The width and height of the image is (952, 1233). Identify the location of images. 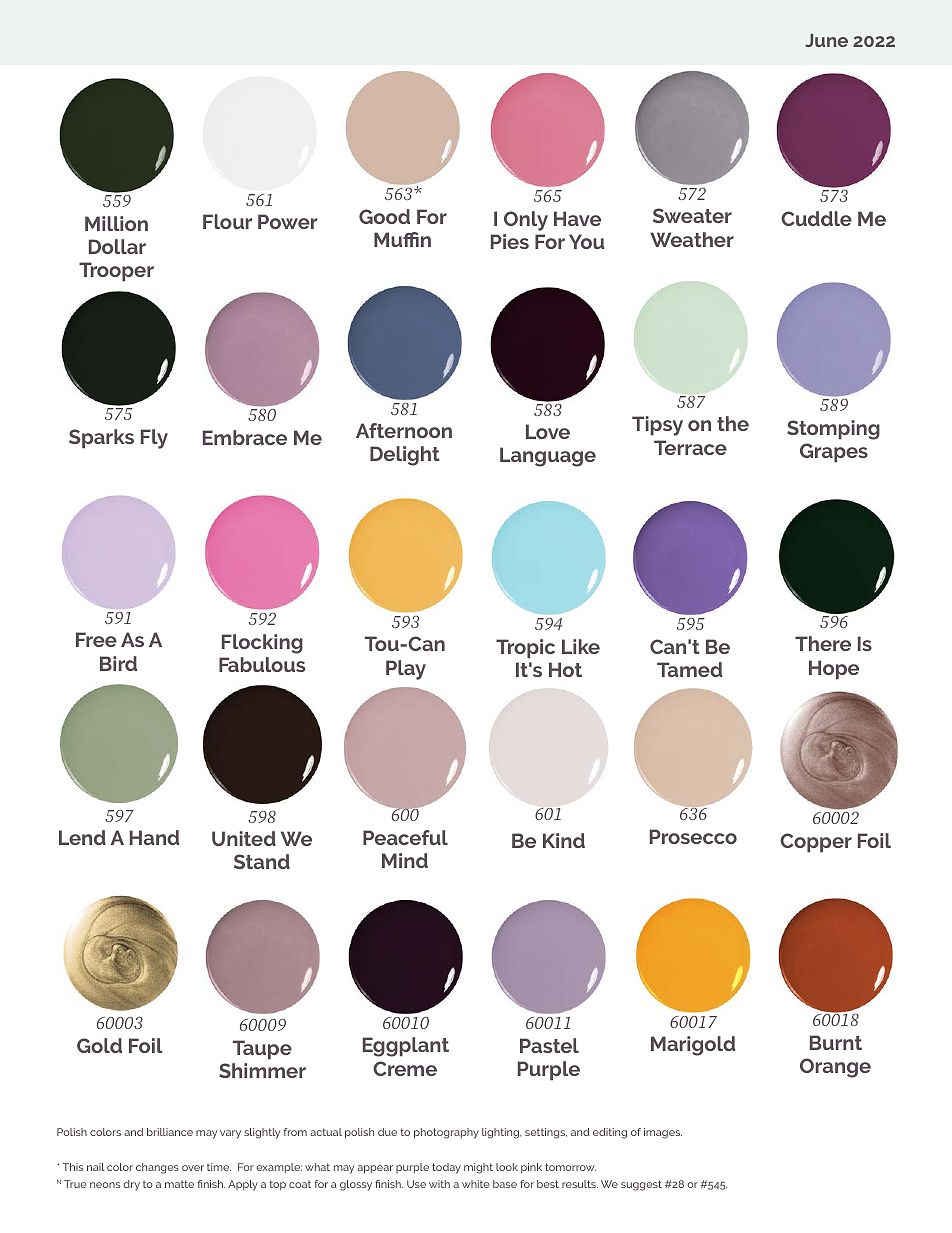
(663, 1133).
